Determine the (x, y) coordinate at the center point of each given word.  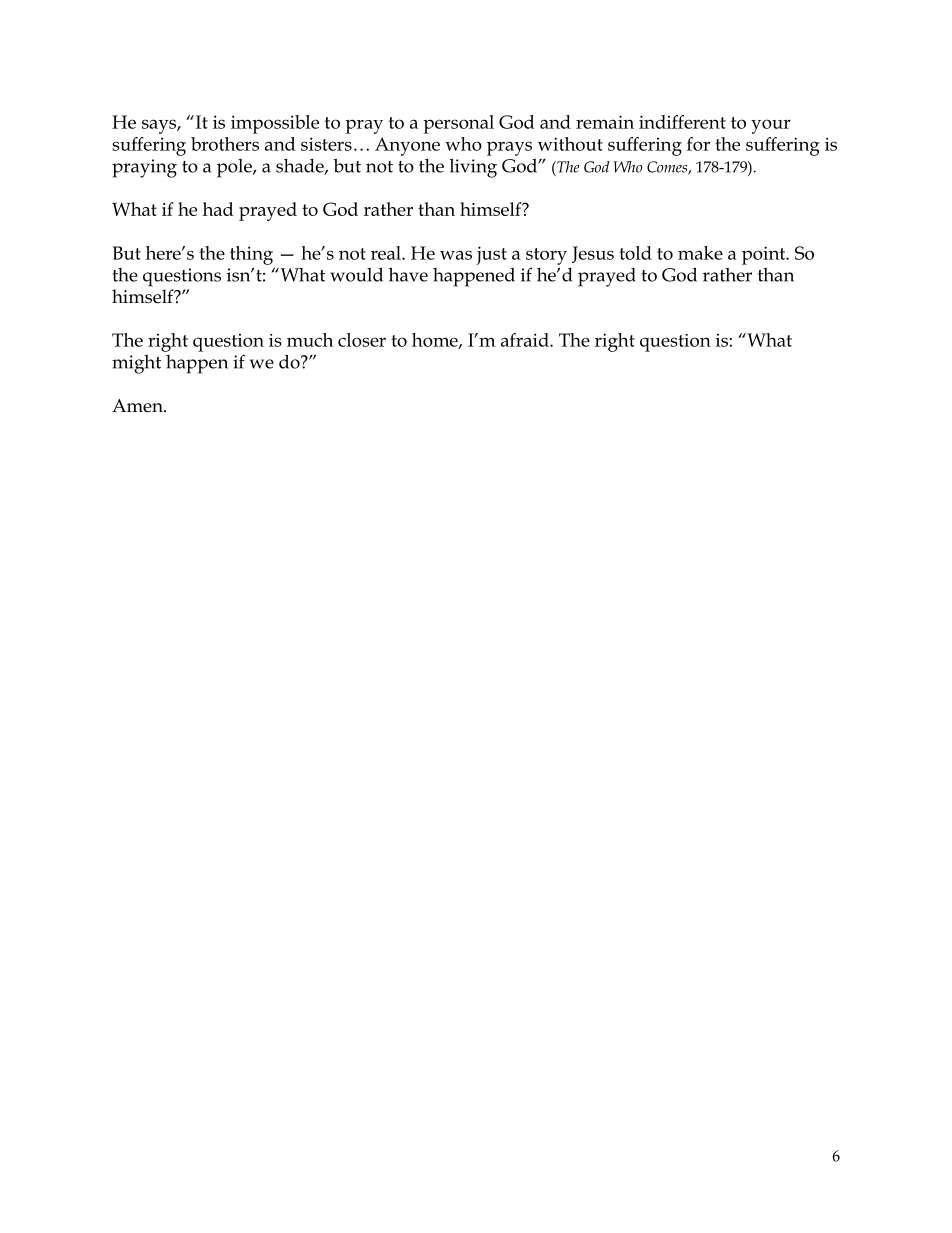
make (700, 253)
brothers (225, 144)
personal (458, 124)
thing (251, 255)
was (456, 255)
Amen (138, 406)
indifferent (682, 122)
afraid (526, 340)
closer (362, 340)
